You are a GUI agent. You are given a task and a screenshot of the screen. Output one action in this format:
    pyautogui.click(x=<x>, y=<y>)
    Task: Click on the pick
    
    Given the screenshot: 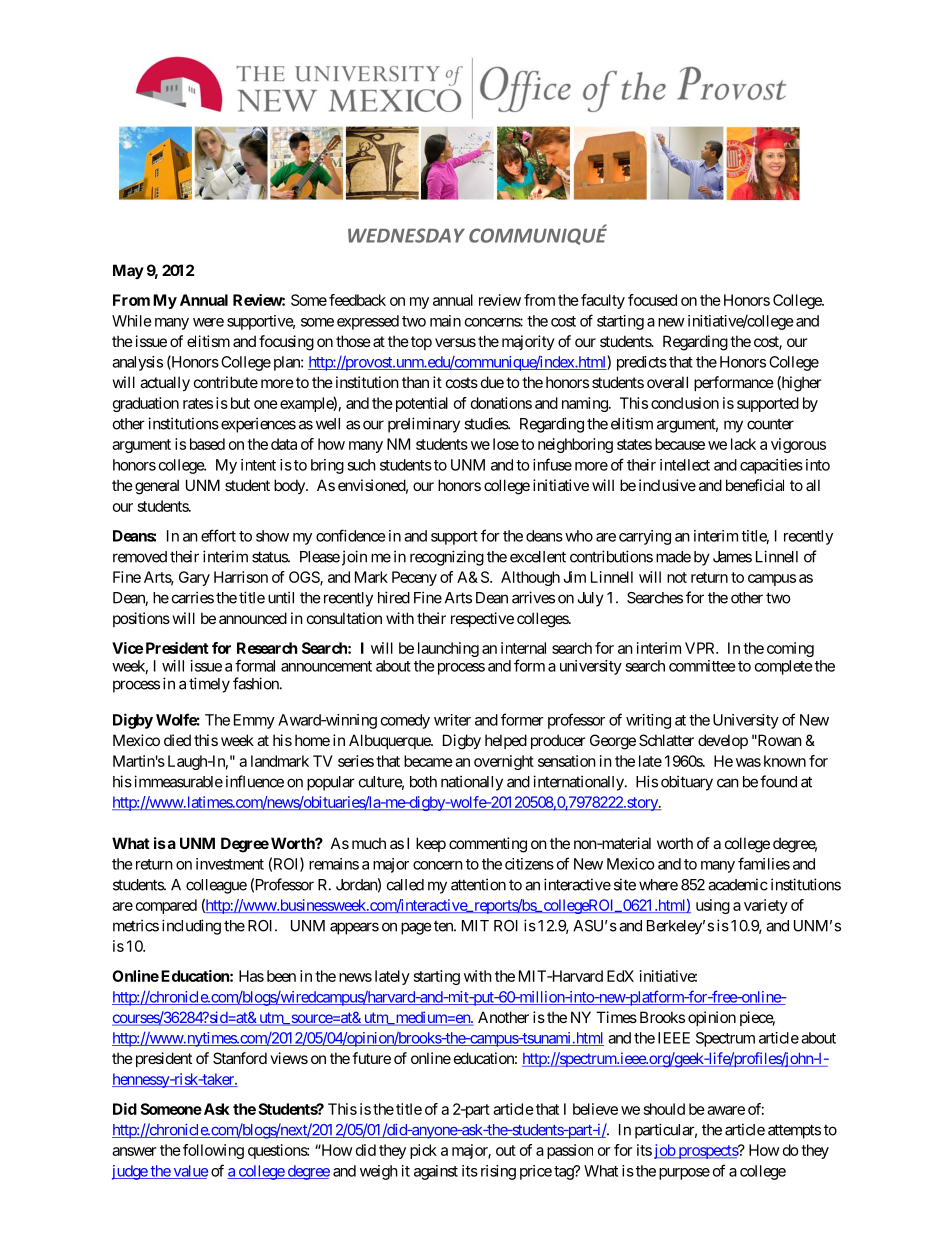 What is the action you would take?
    pyautogui.click(x=423, y=1151)
